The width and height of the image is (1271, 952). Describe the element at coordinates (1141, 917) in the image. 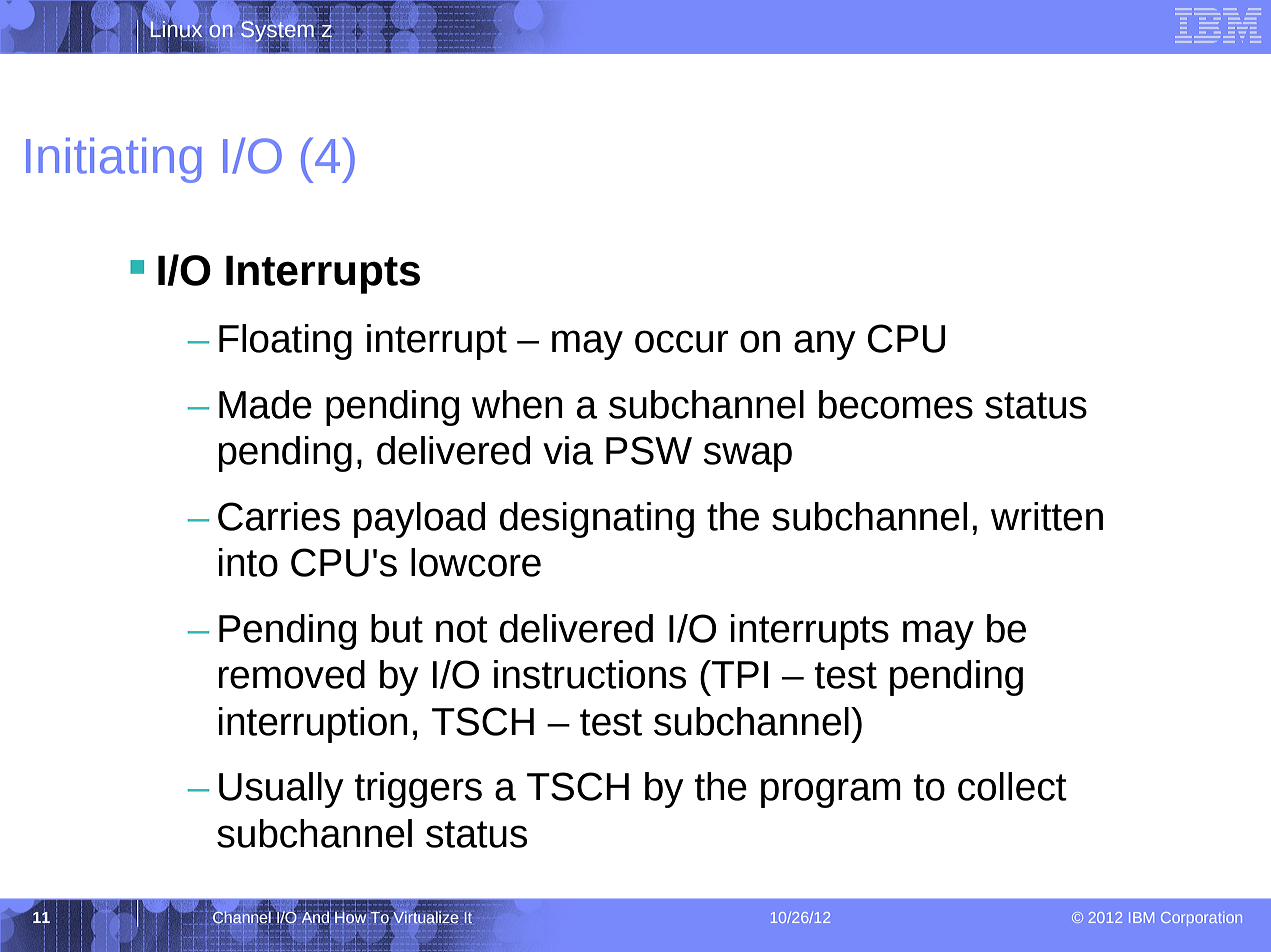

I see `IBM` at that location.
